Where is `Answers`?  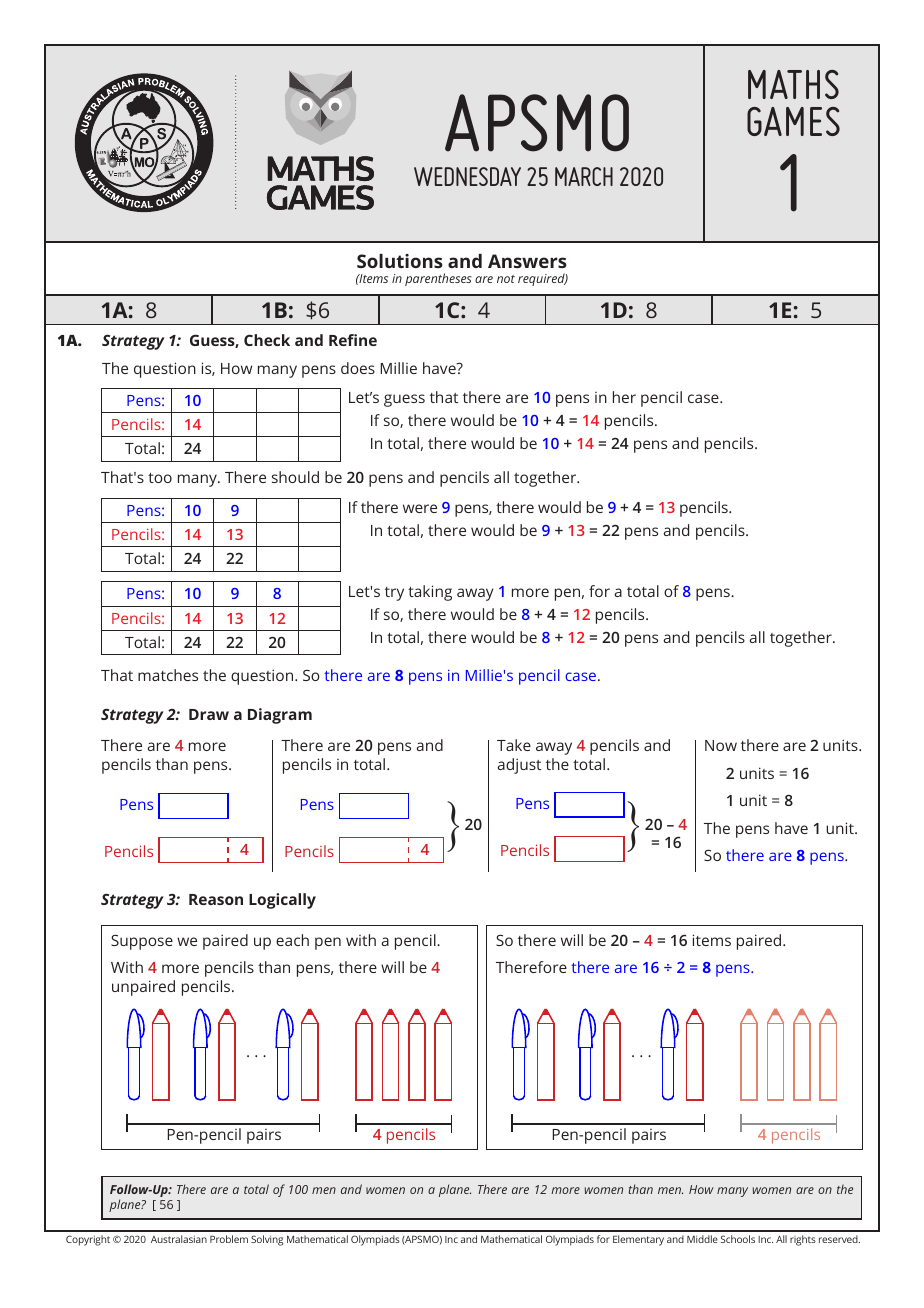 Answers is located at coordinates (527, 261).
